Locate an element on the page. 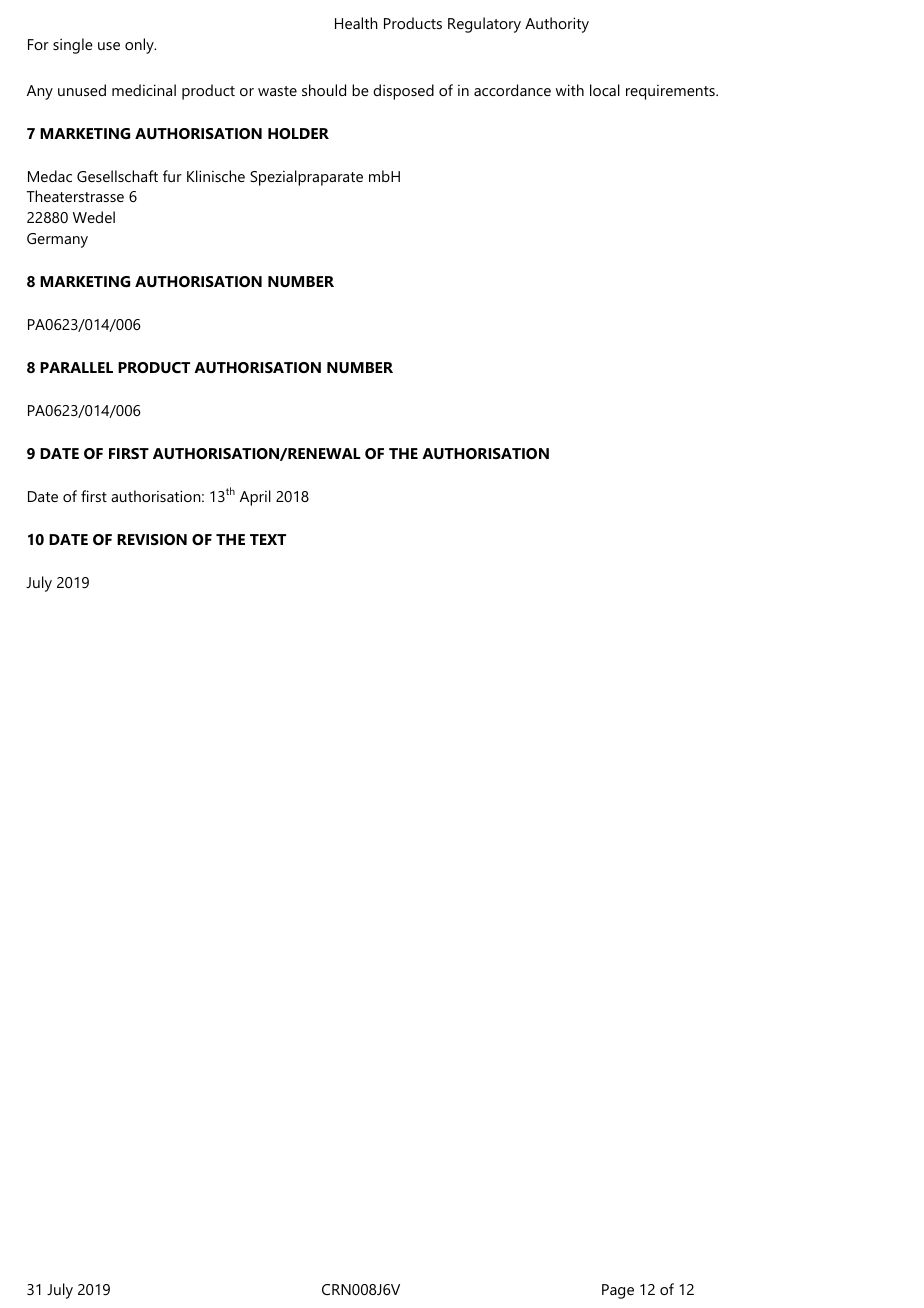  PARALLEL is located at coordinates (76, 367).
